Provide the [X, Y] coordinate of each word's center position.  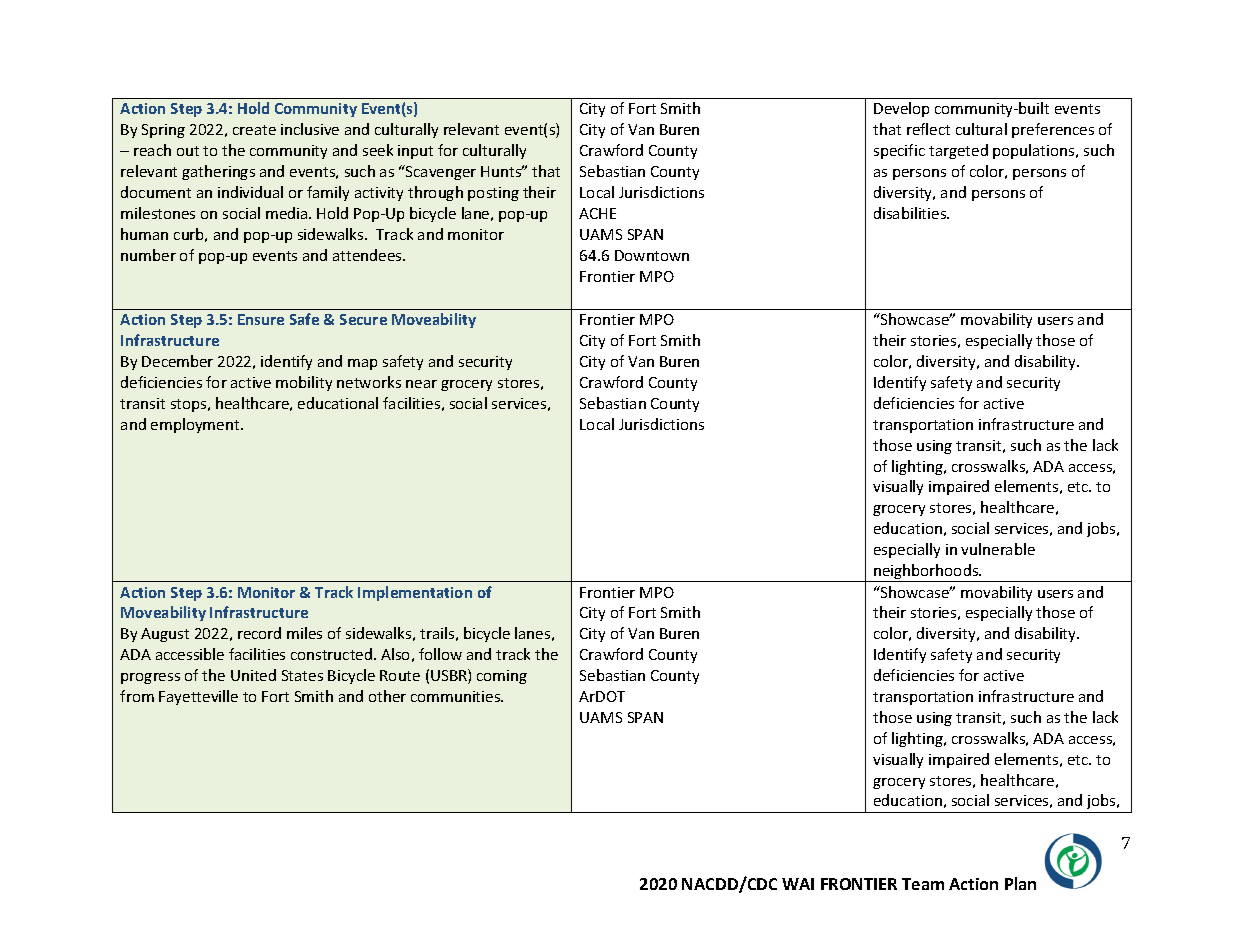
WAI [798, 884]
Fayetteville [198, 697]
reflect [928, 129]
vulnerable [998, 549]
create [254, 130]
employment [196, 425]
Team [923, 884]
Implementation [415, 593]
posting [493, 194]
